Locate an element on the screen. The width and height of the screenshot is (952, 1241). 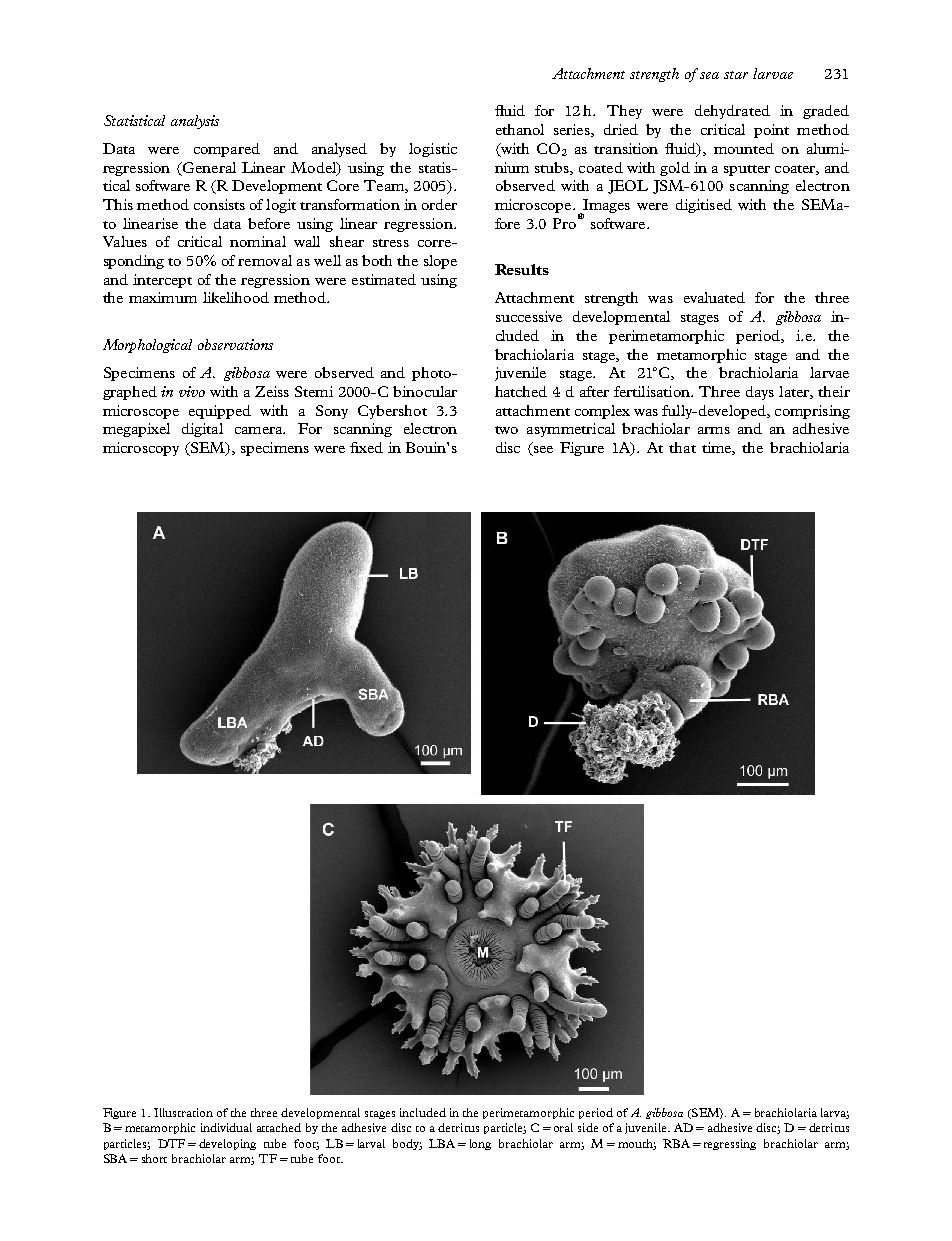
vivo is located at coordinates (192, 391).
